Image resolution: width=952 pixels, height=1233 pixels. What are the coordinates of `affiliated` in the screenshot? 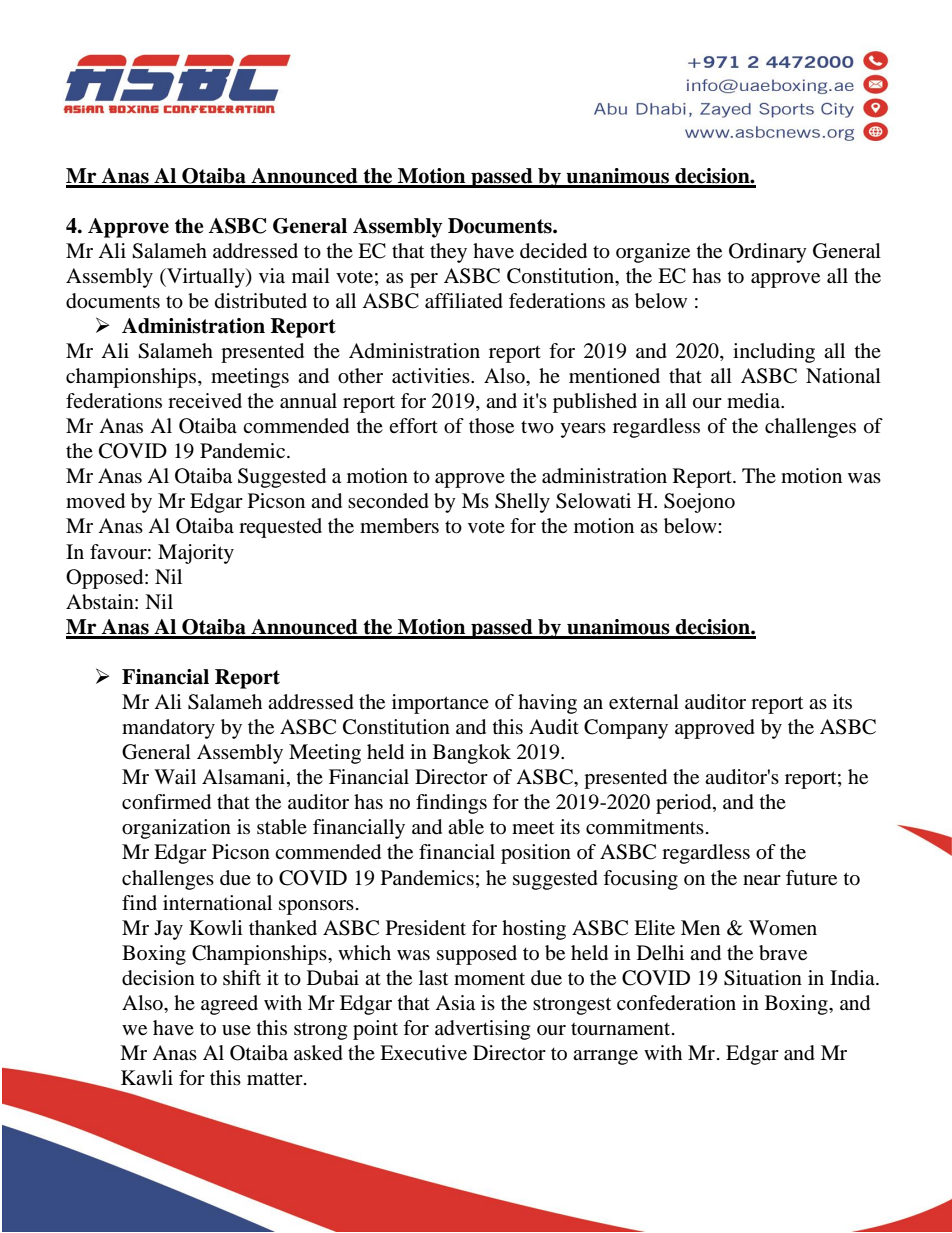 It's located at (464, 301).
